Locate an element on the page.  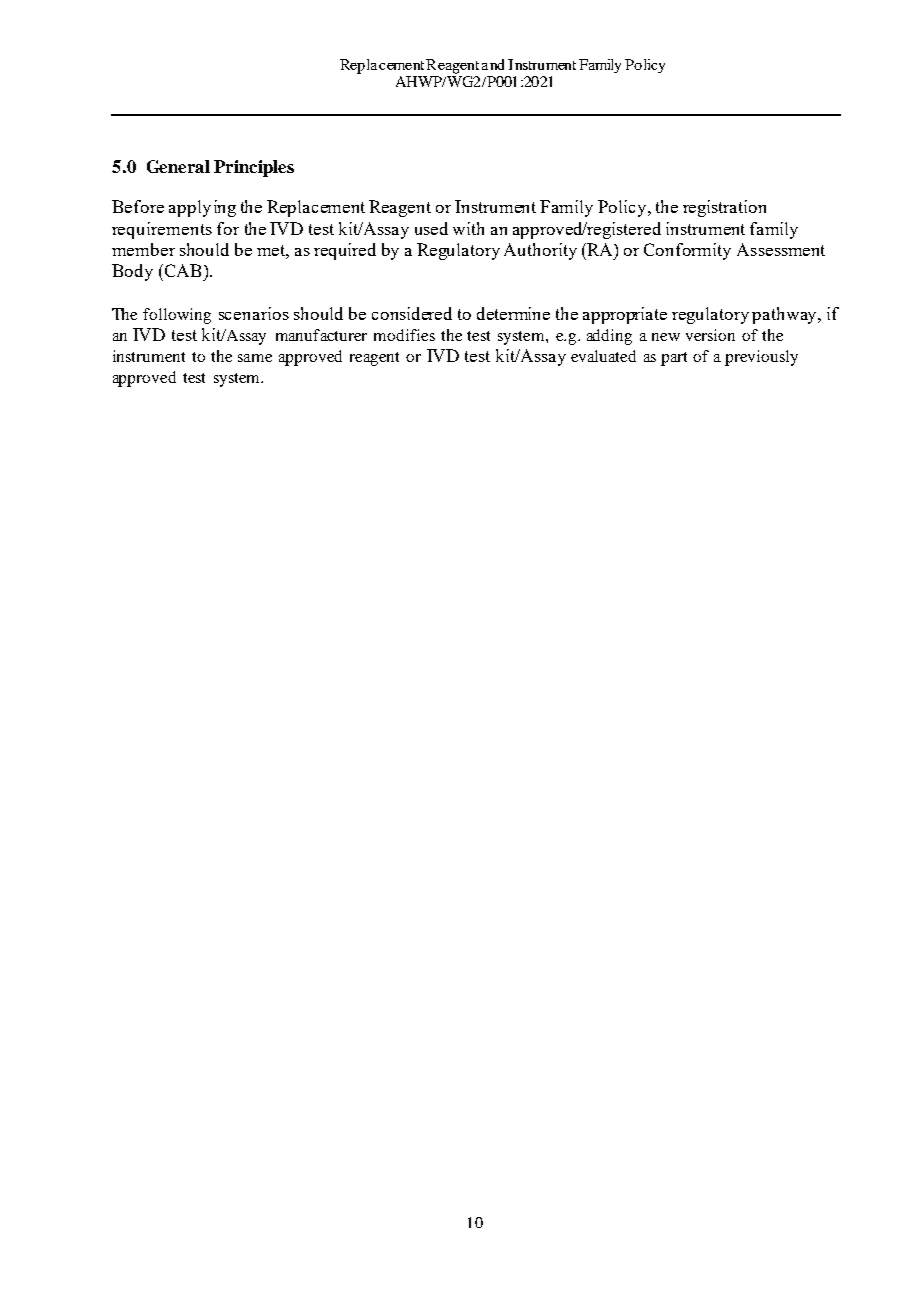
requirements is located at coordinates (162, 230).
